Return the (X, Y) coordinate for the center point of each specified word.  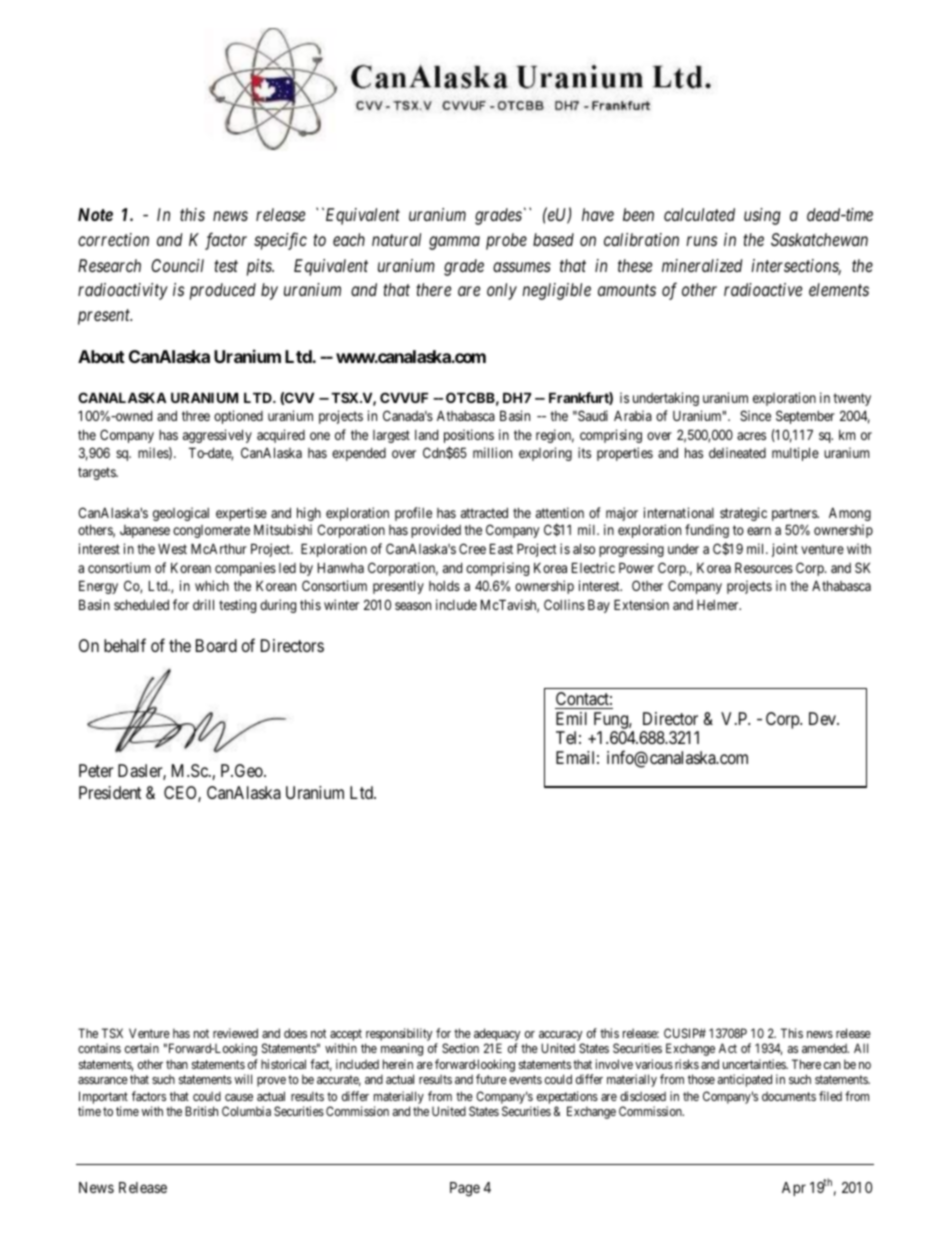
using (762, 216)
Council (177, 265)
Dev (823, 718)
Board (216, 645)
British (201, 1111)
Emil (571, 718)
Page (465, 1189)
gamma (454, 243)
